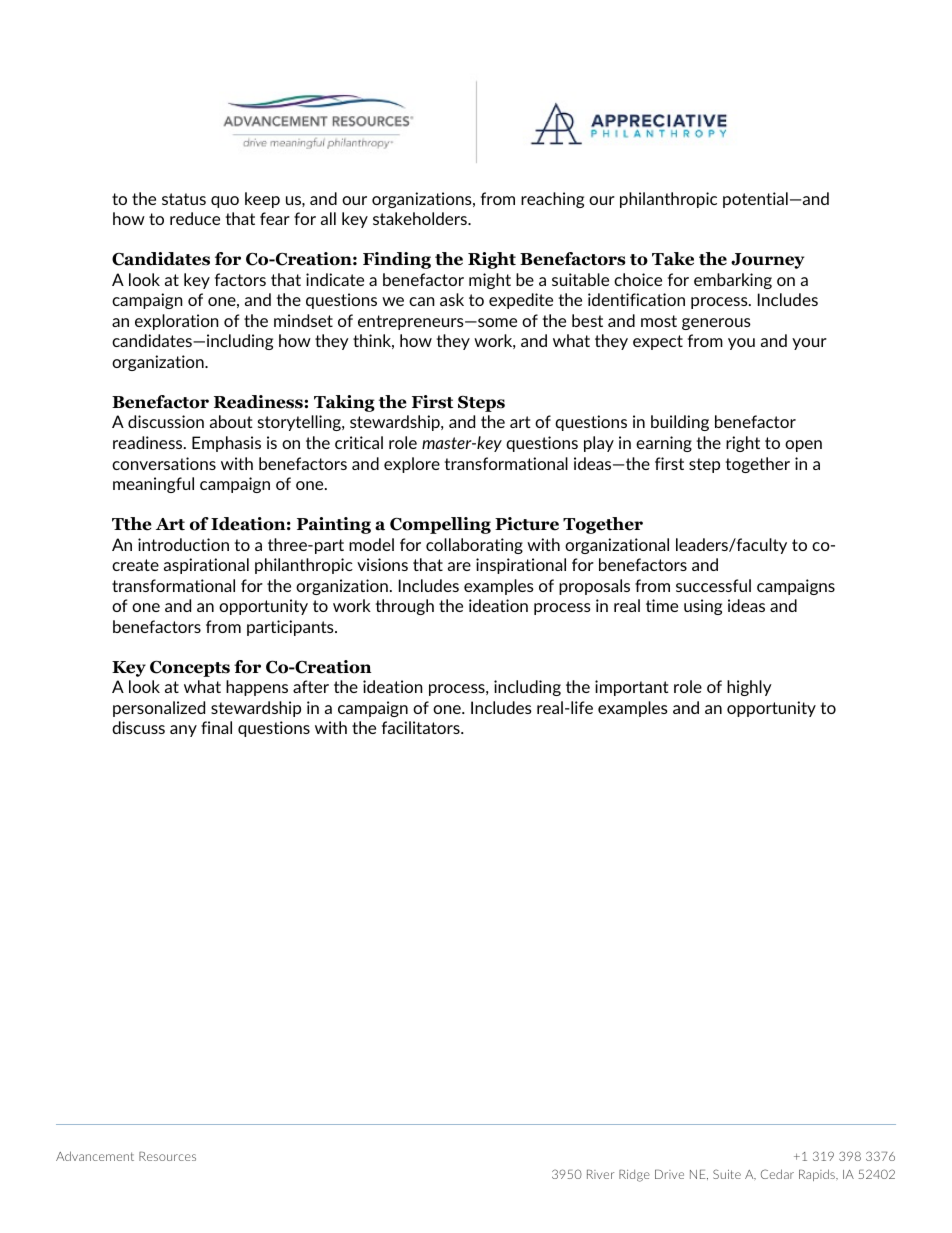 This document has height=1233, width=952. Describe the element at coordinates (397, 260) in the document. I see `Finding` at that location.
